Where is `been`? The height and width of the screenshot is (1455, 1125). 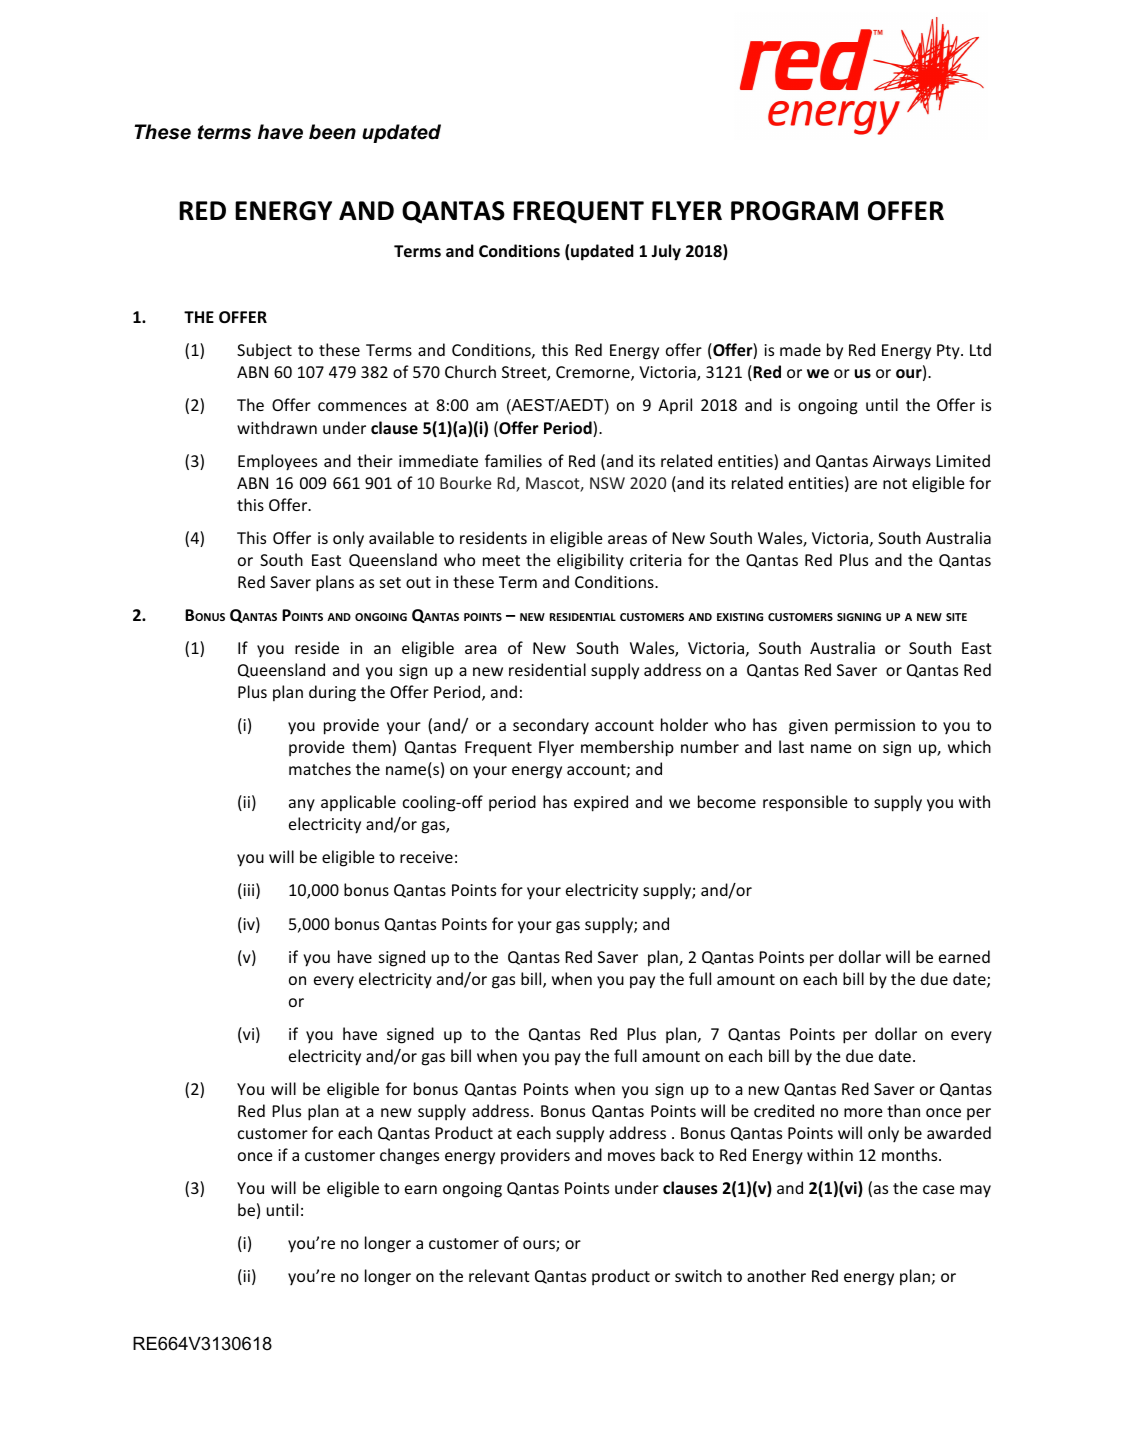
been is located at coordinates (332, 132).
